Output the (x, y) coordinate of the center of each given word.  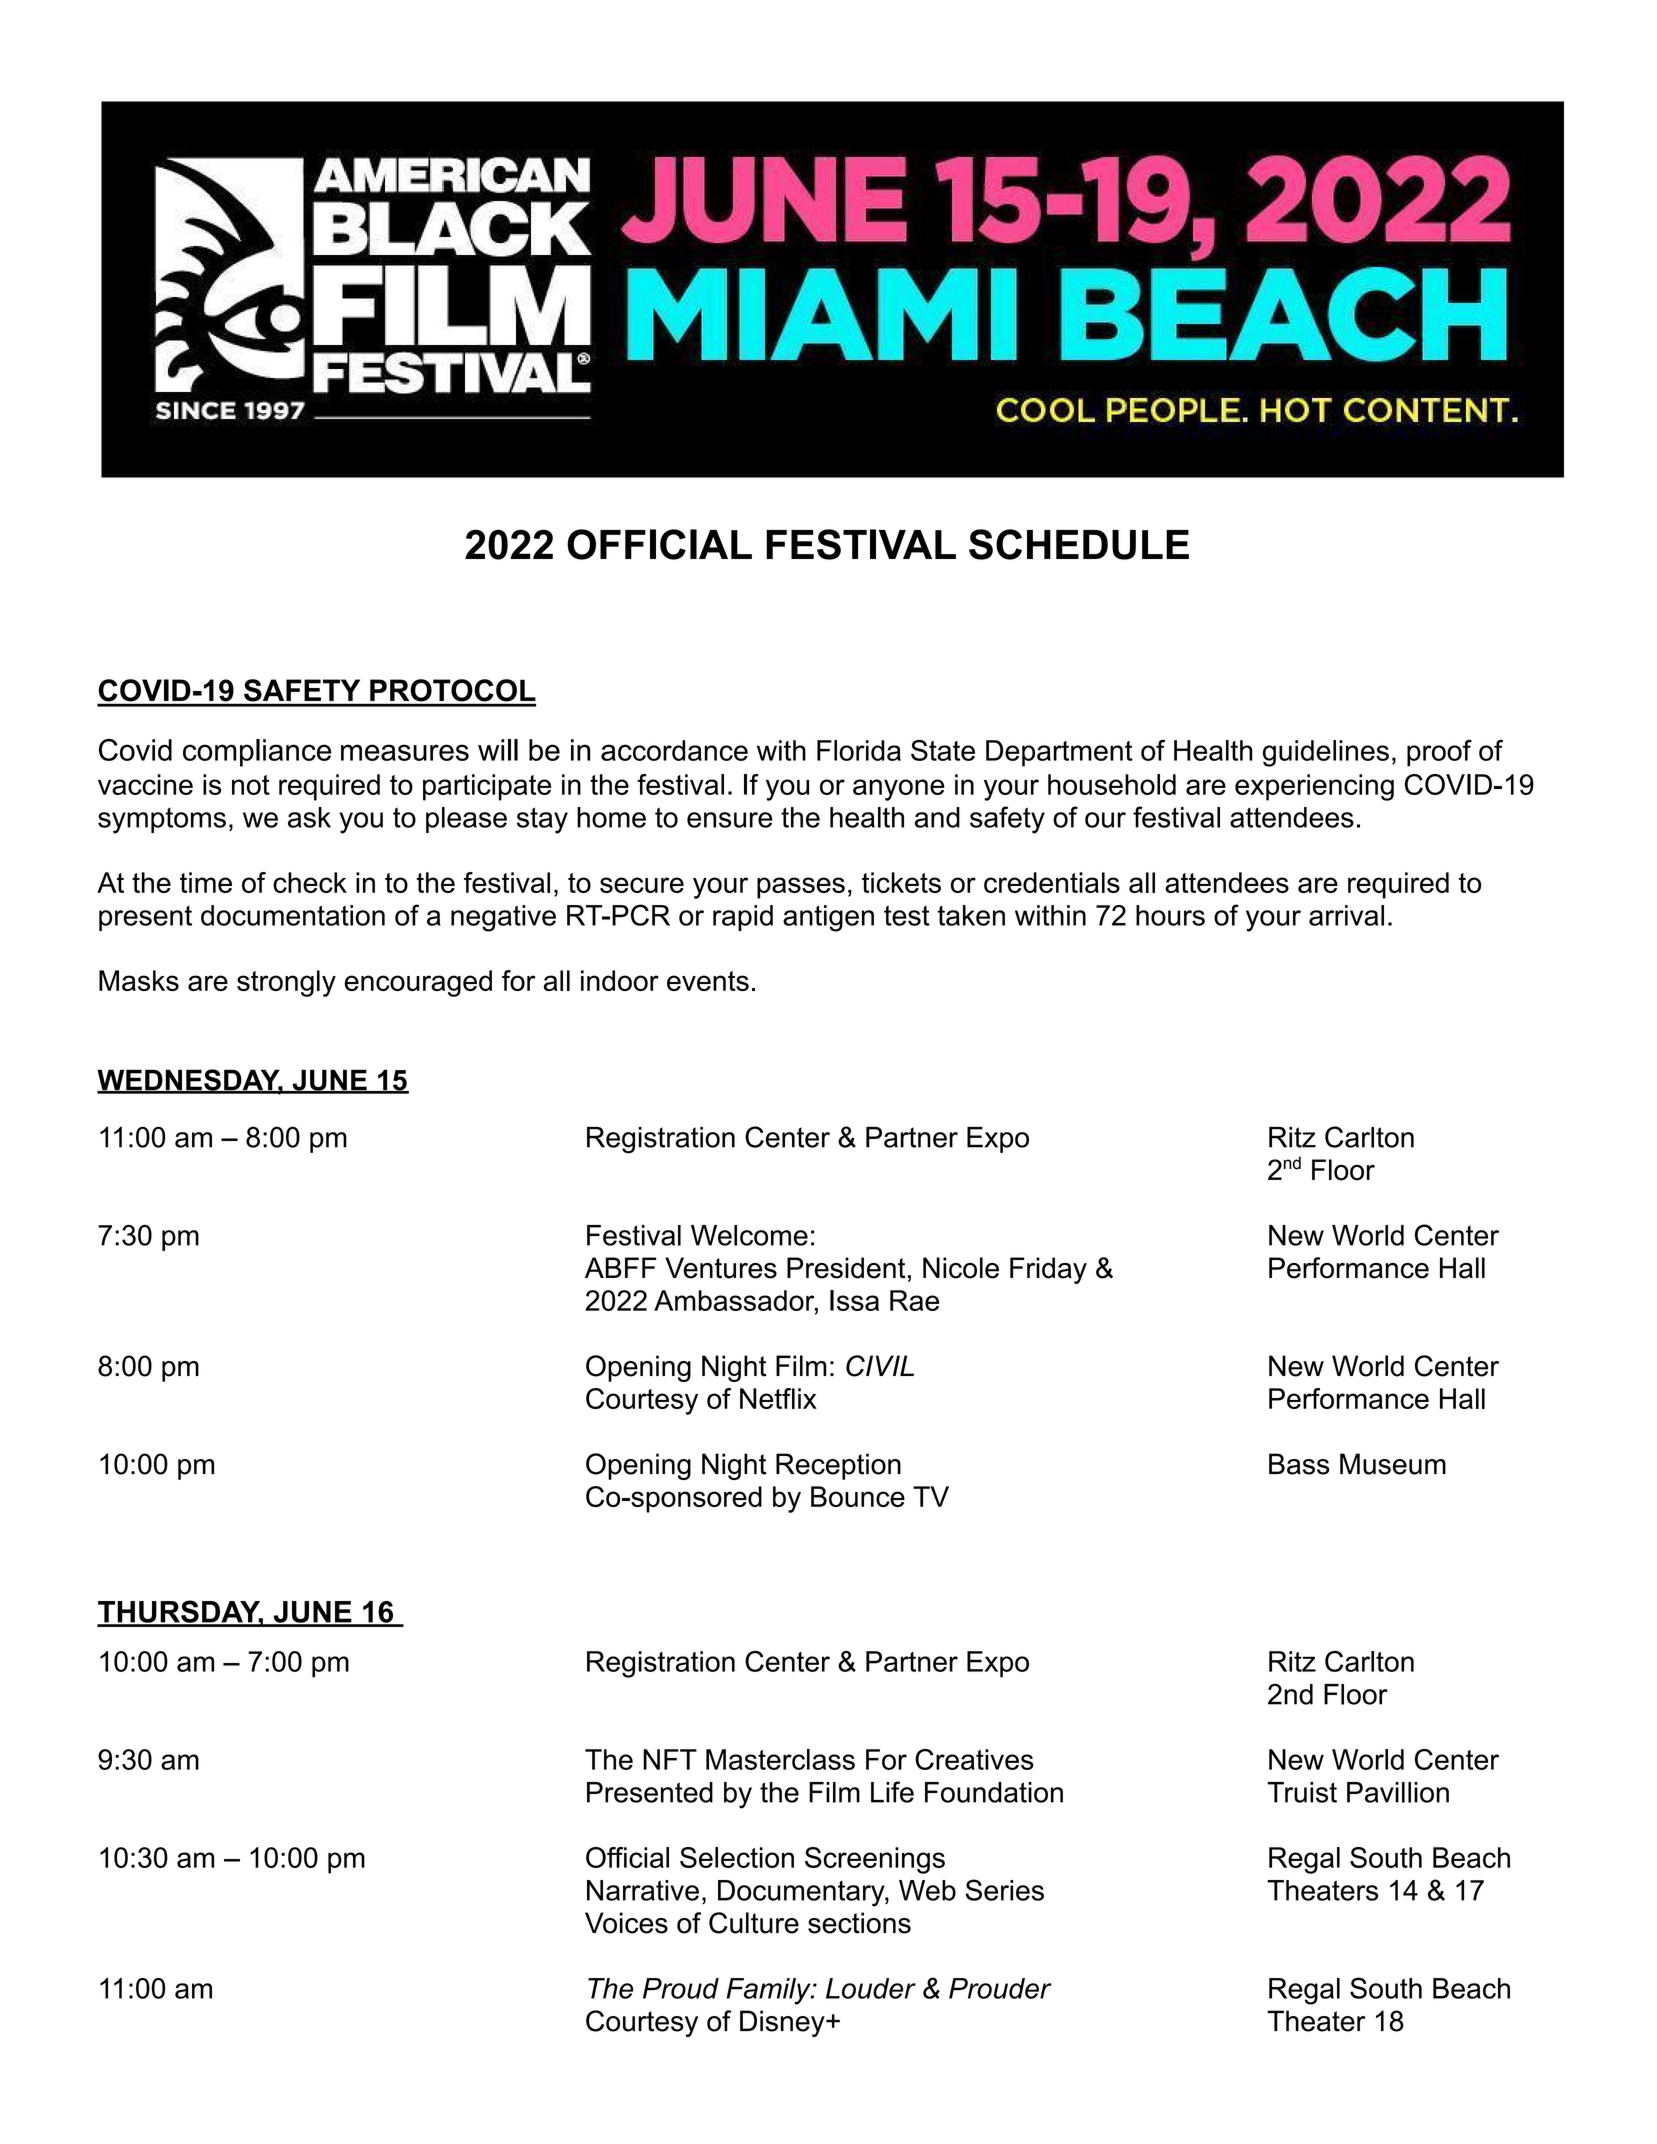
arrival (1346, 915)
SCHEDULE (1079, 544)
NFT (670, 1759)
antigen (828, 918)
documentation (293, 915)
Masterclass (780, 1759)
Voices (626, 1923)
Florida (859, 750)
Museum (1393, 1464)
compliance (257, 753)
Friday (1048, 1270)
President (846, 1268)
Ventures (721, 1268)
